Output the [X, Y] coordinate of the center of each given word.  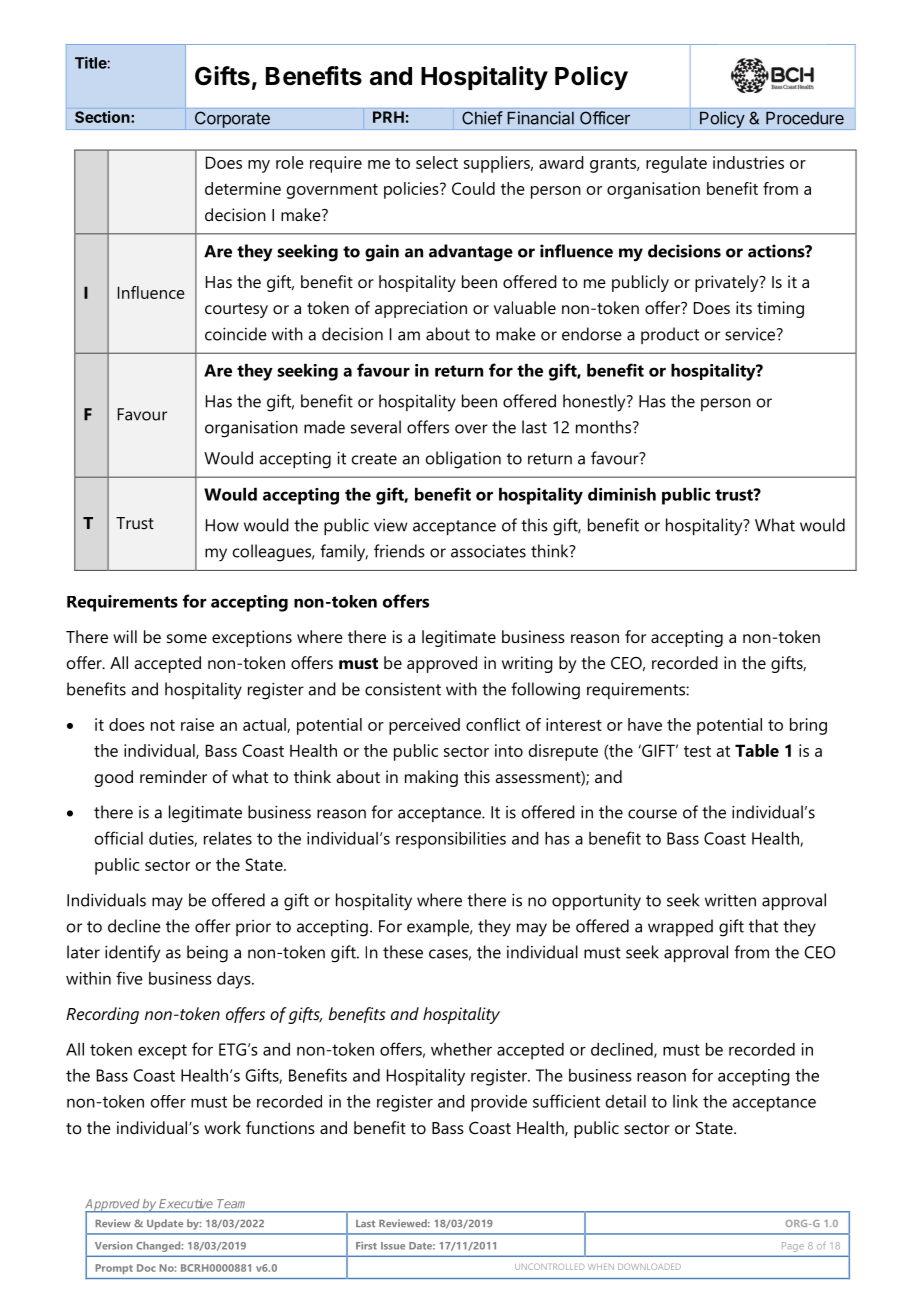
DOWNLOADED [649, 1266]
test [697, 751]
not [163, 725]
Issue [393, 1246]
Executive [185, 1203]
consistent [403, 689]
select [437, 162]
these [403, 952]
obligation [463, 460]
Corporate [232, 120]
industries [748, 162]
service [751, 334]
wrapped [680, 927]
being [207, 954]
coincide [236, 334]
